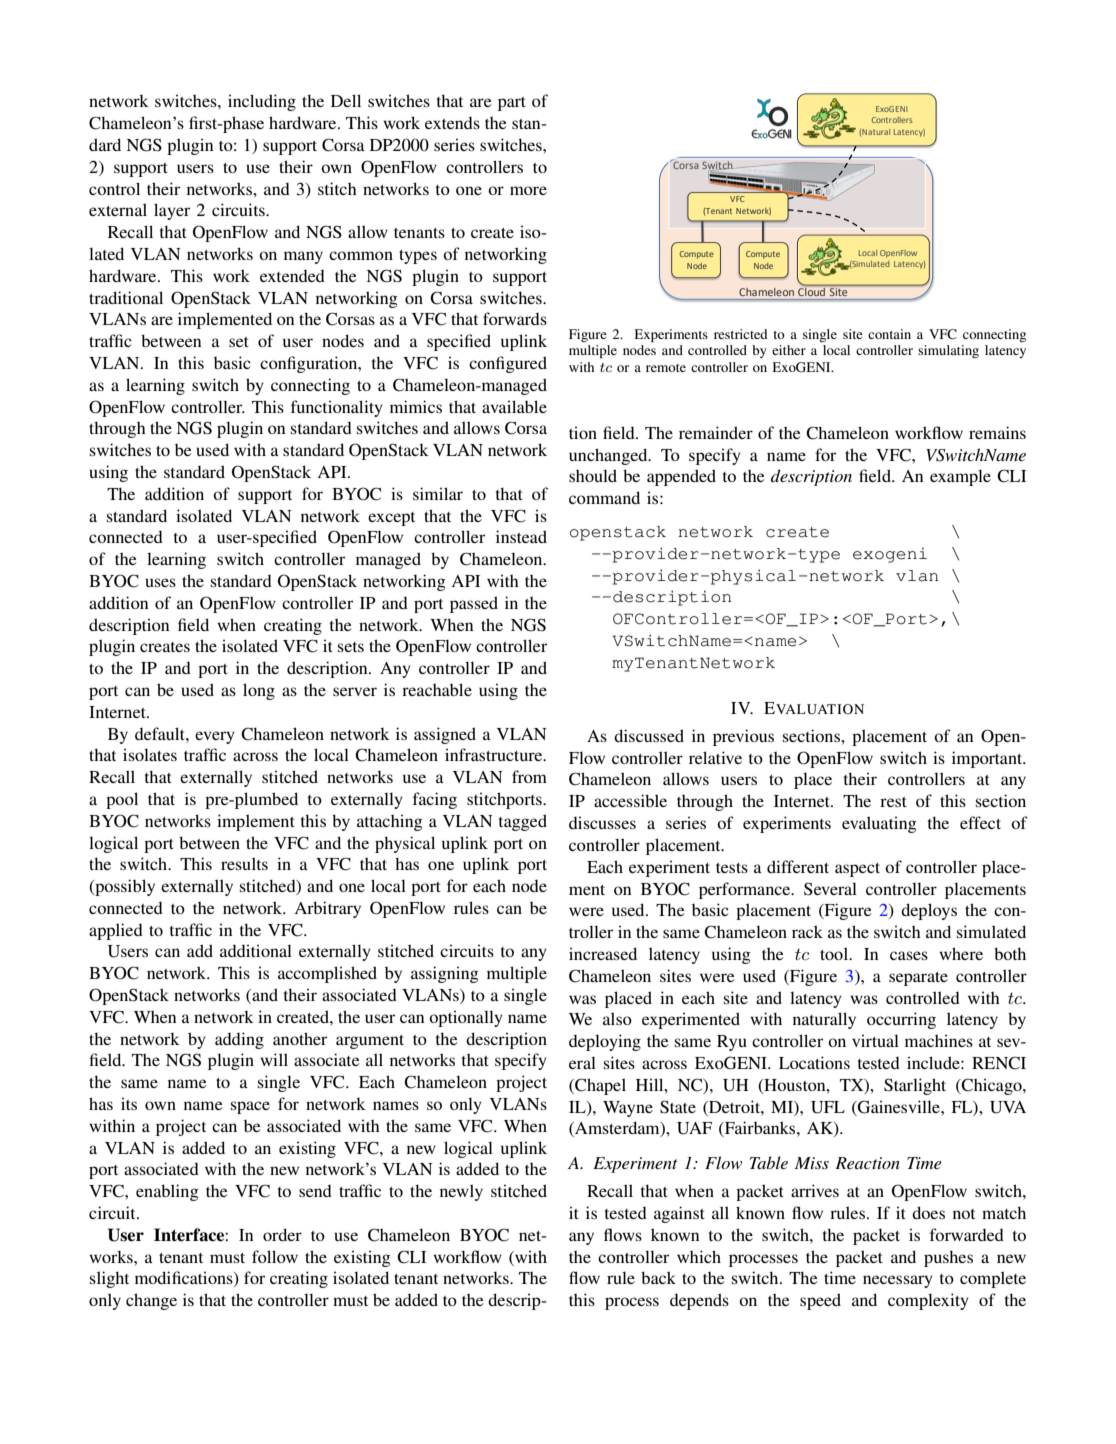  Describe the element at coordinates (514, 406) in the document. I see `available` at that location.
